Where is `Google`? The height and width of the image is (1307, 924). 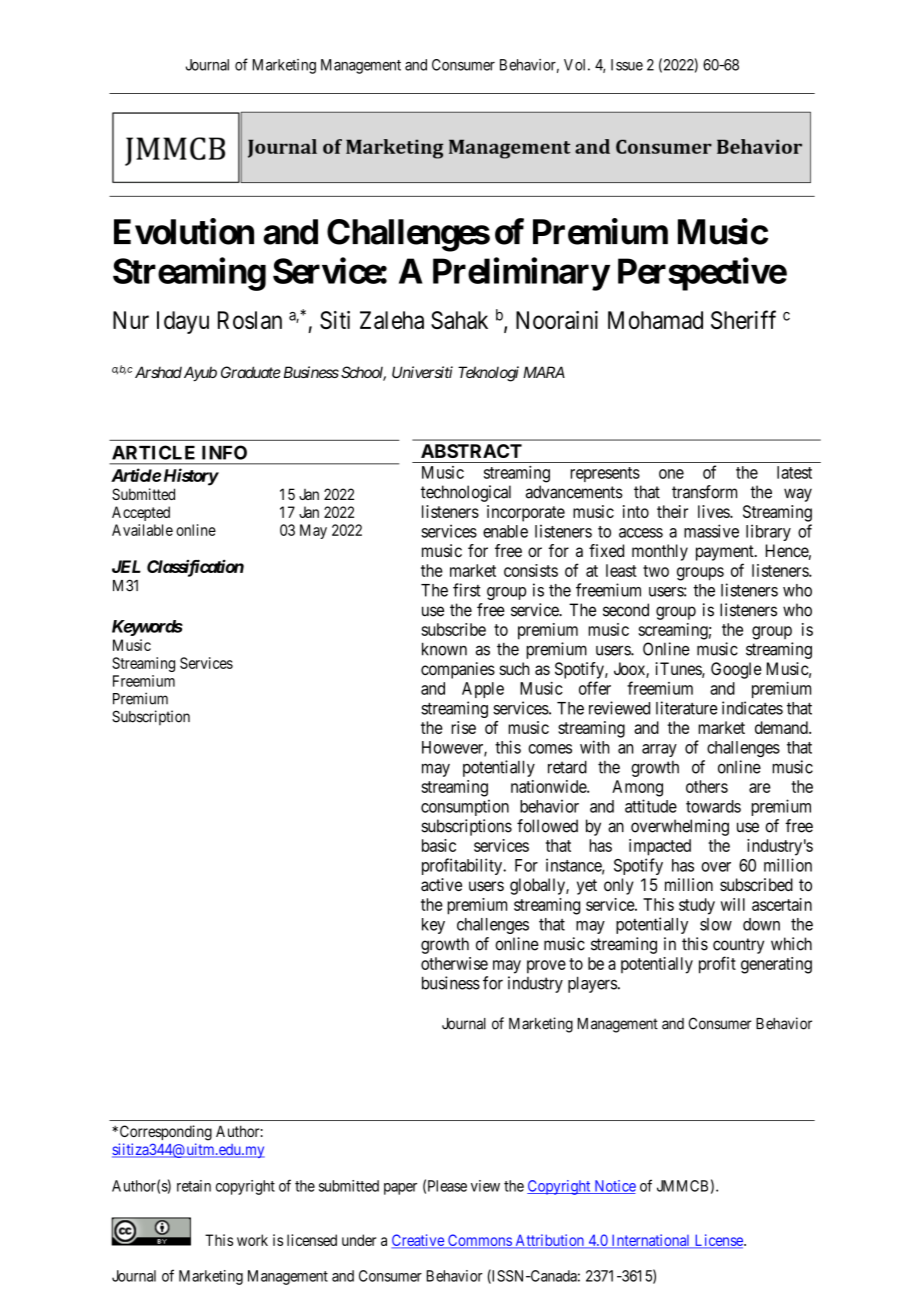 Google is located at coordinates (736, 670).
